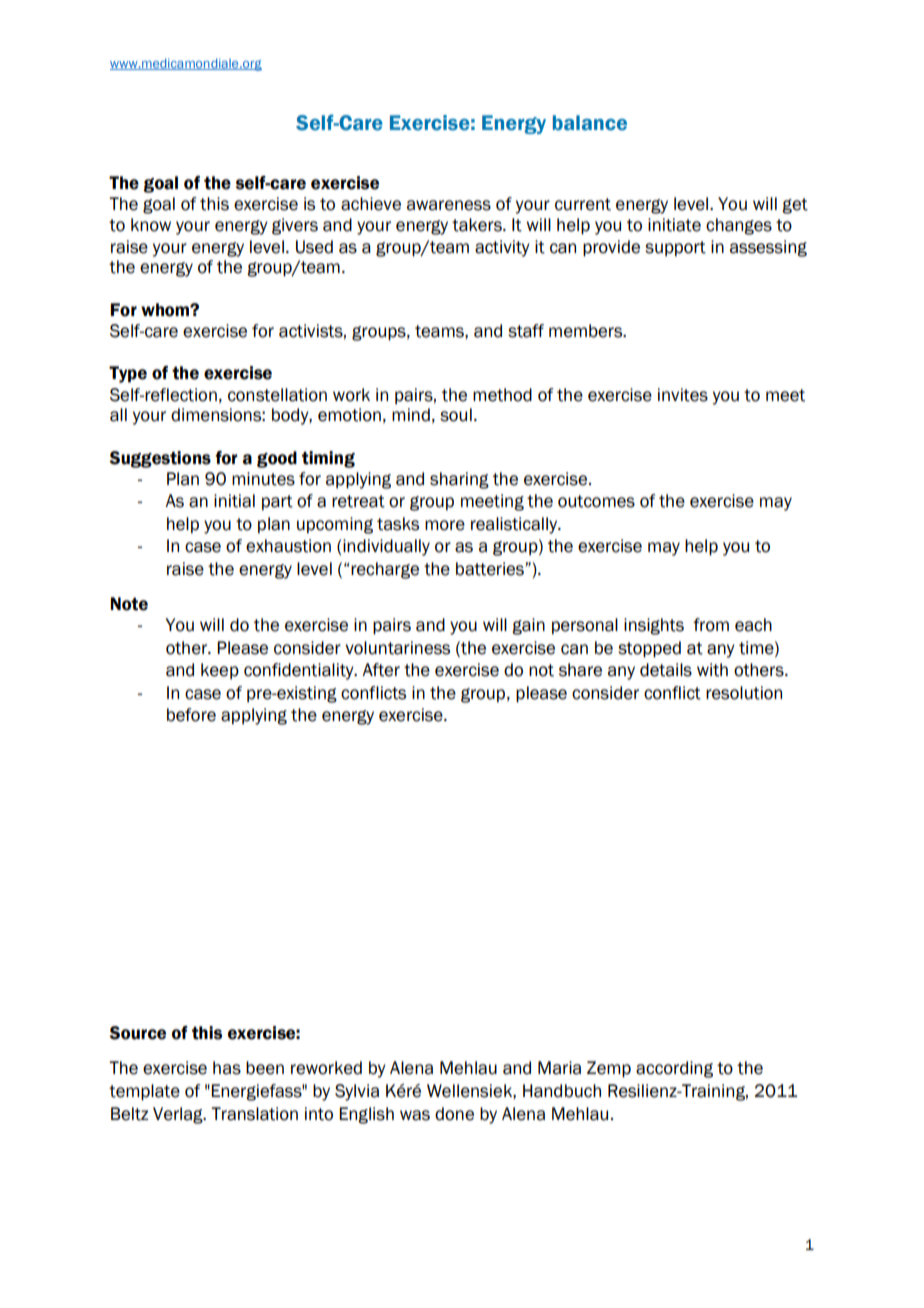 This image has height=1308, width=924. Describe the element at coordinates (739, 226) in the image. I see `changes` at that location.
